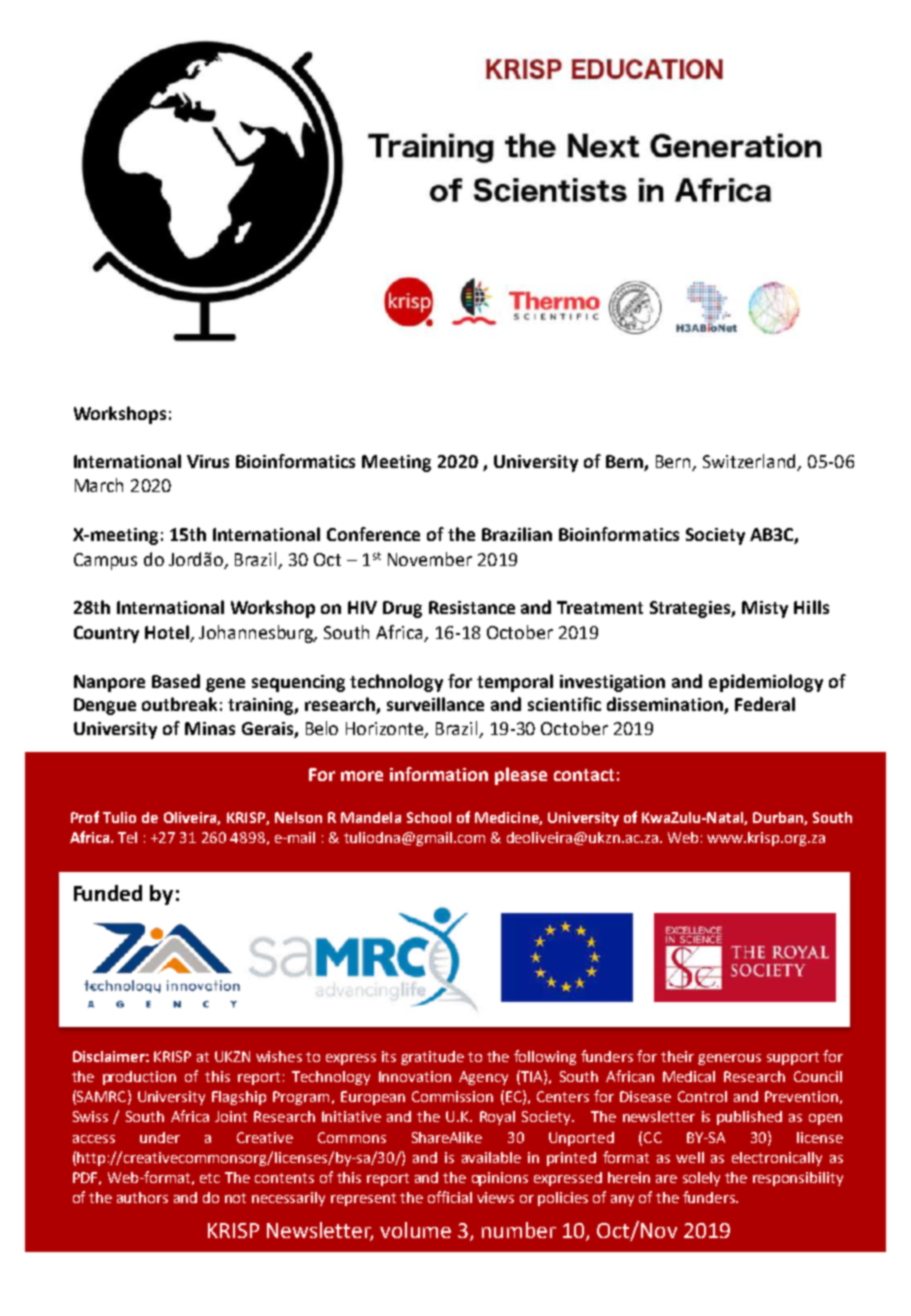  What do you see at coordinates (701, 1179) in the document?
I see `solely` at bounding box center [701, 1179].
